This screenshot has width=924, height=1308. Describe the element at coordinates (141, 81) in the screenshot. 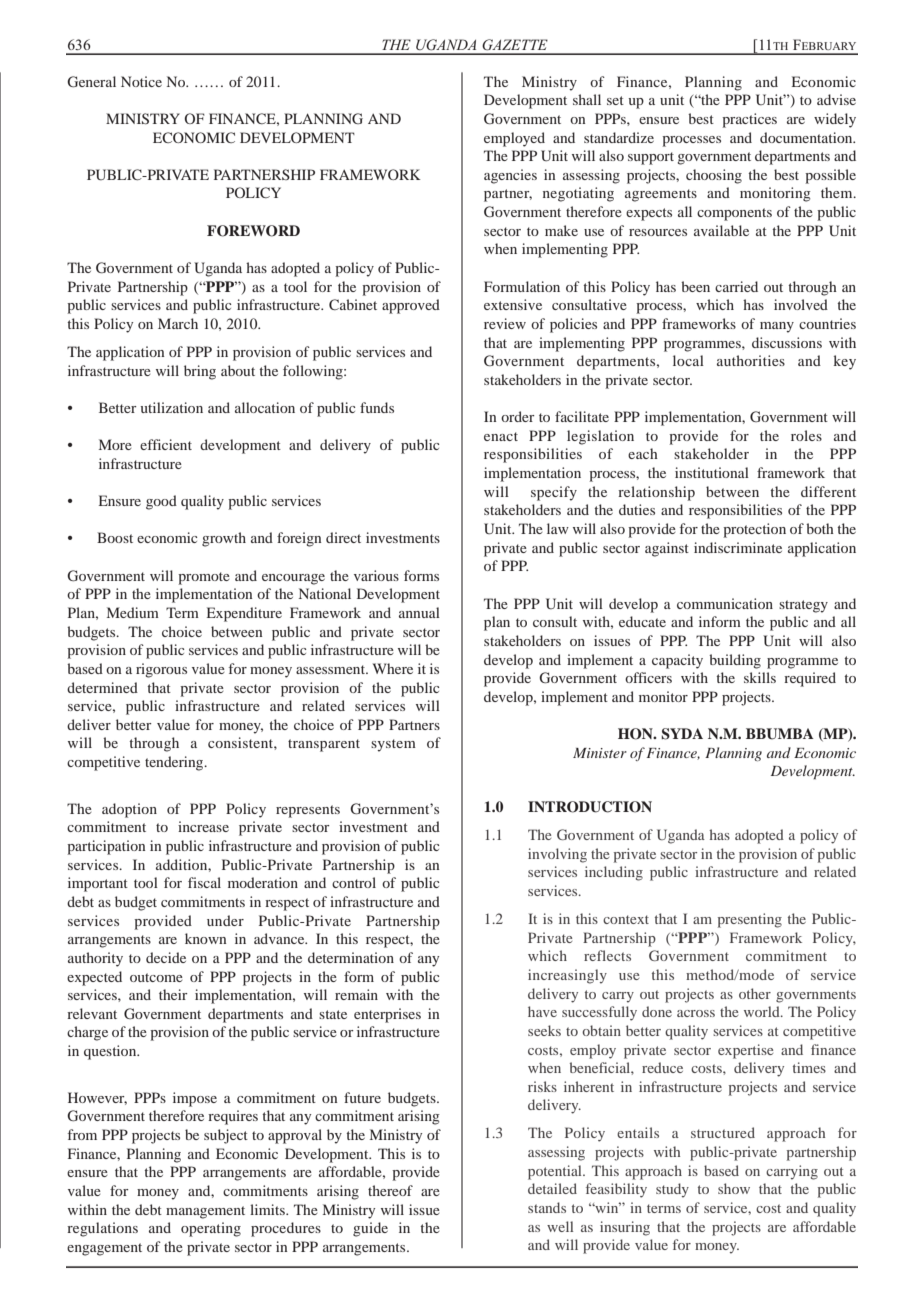

I see `Notice` at that location.
